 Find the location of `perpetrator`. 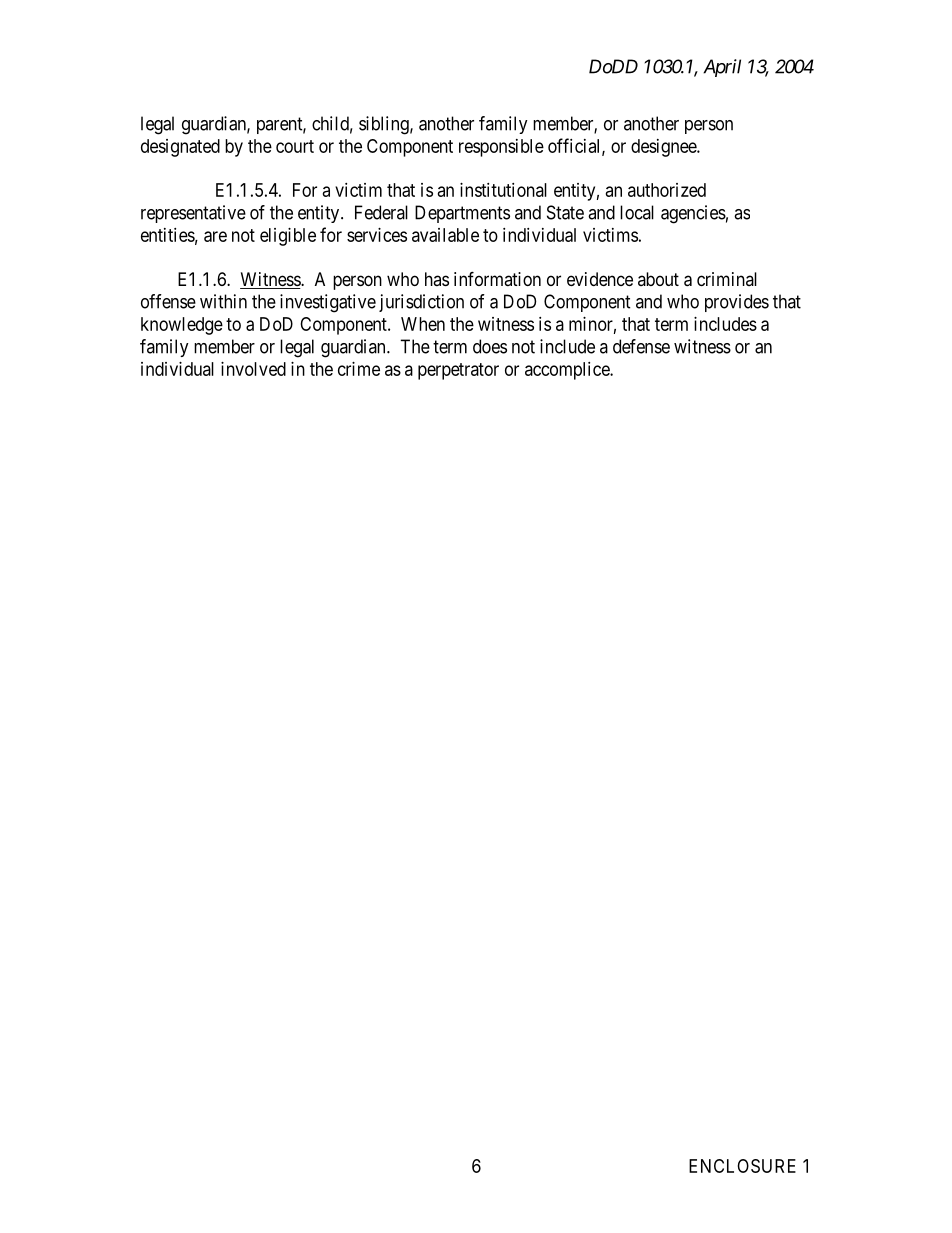

perpetrator is located at coordinates (458, 371).
